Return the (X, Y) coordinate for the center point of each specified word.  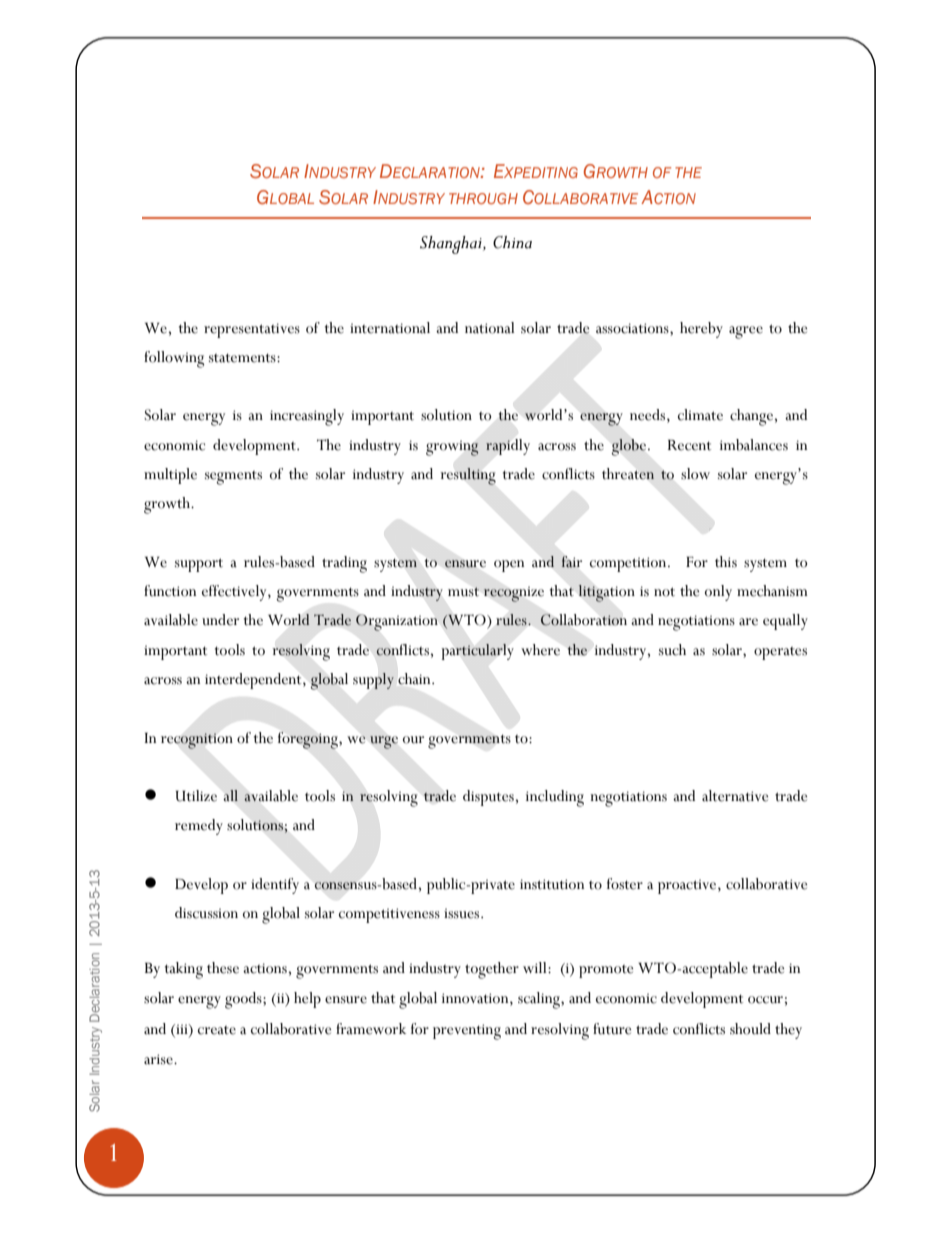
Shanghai (452, 245)
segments (233, 478)
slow (695, 474)
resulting (468, 476)
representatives (252, 330)
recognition (197, 741)
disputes (488, 798)
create (217, 1030)
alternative (735, 796)
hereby (701, 330)
